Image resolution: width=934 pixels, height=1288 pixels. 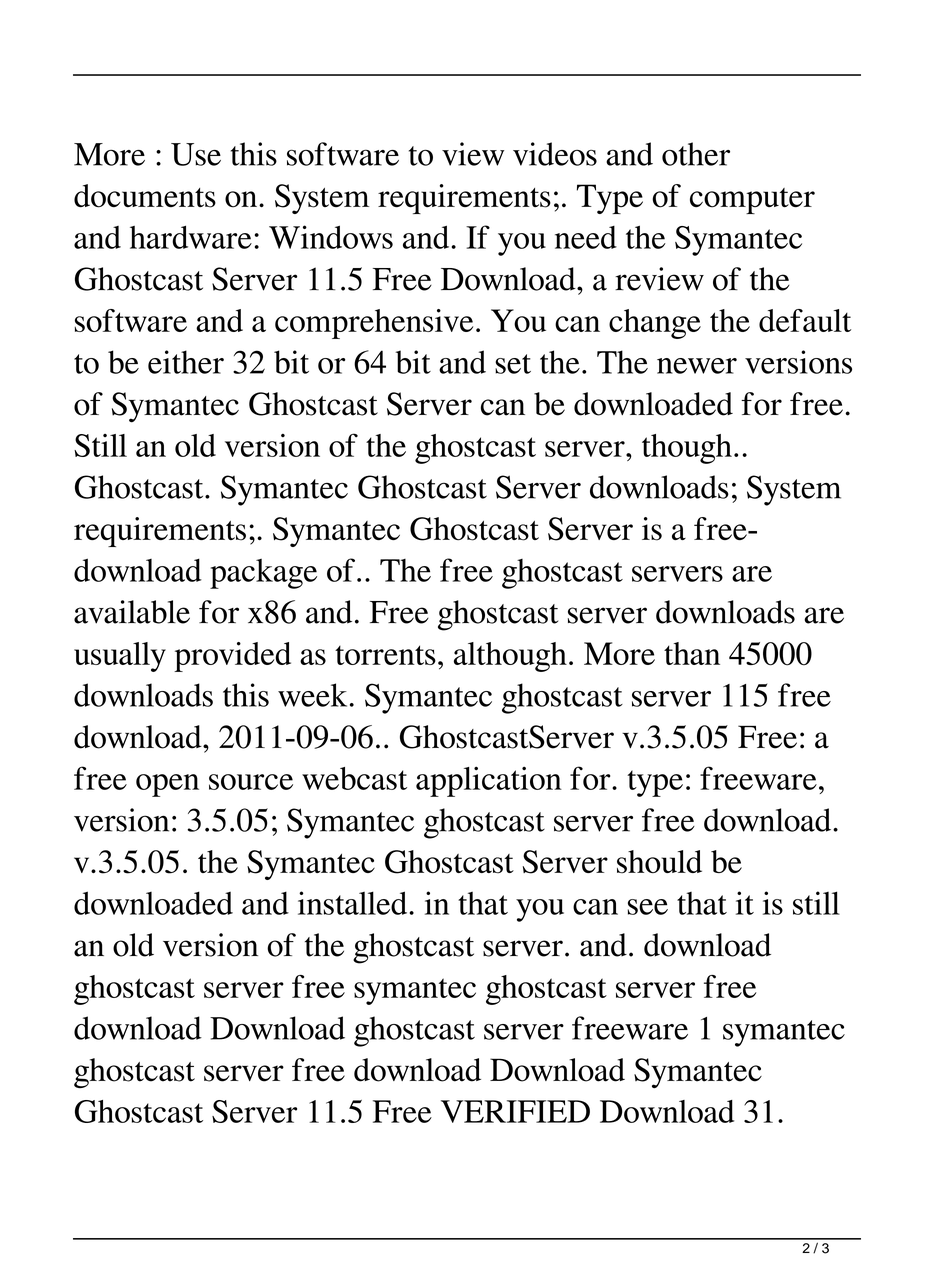 I want to click on see, so click(x=648, y=907).
